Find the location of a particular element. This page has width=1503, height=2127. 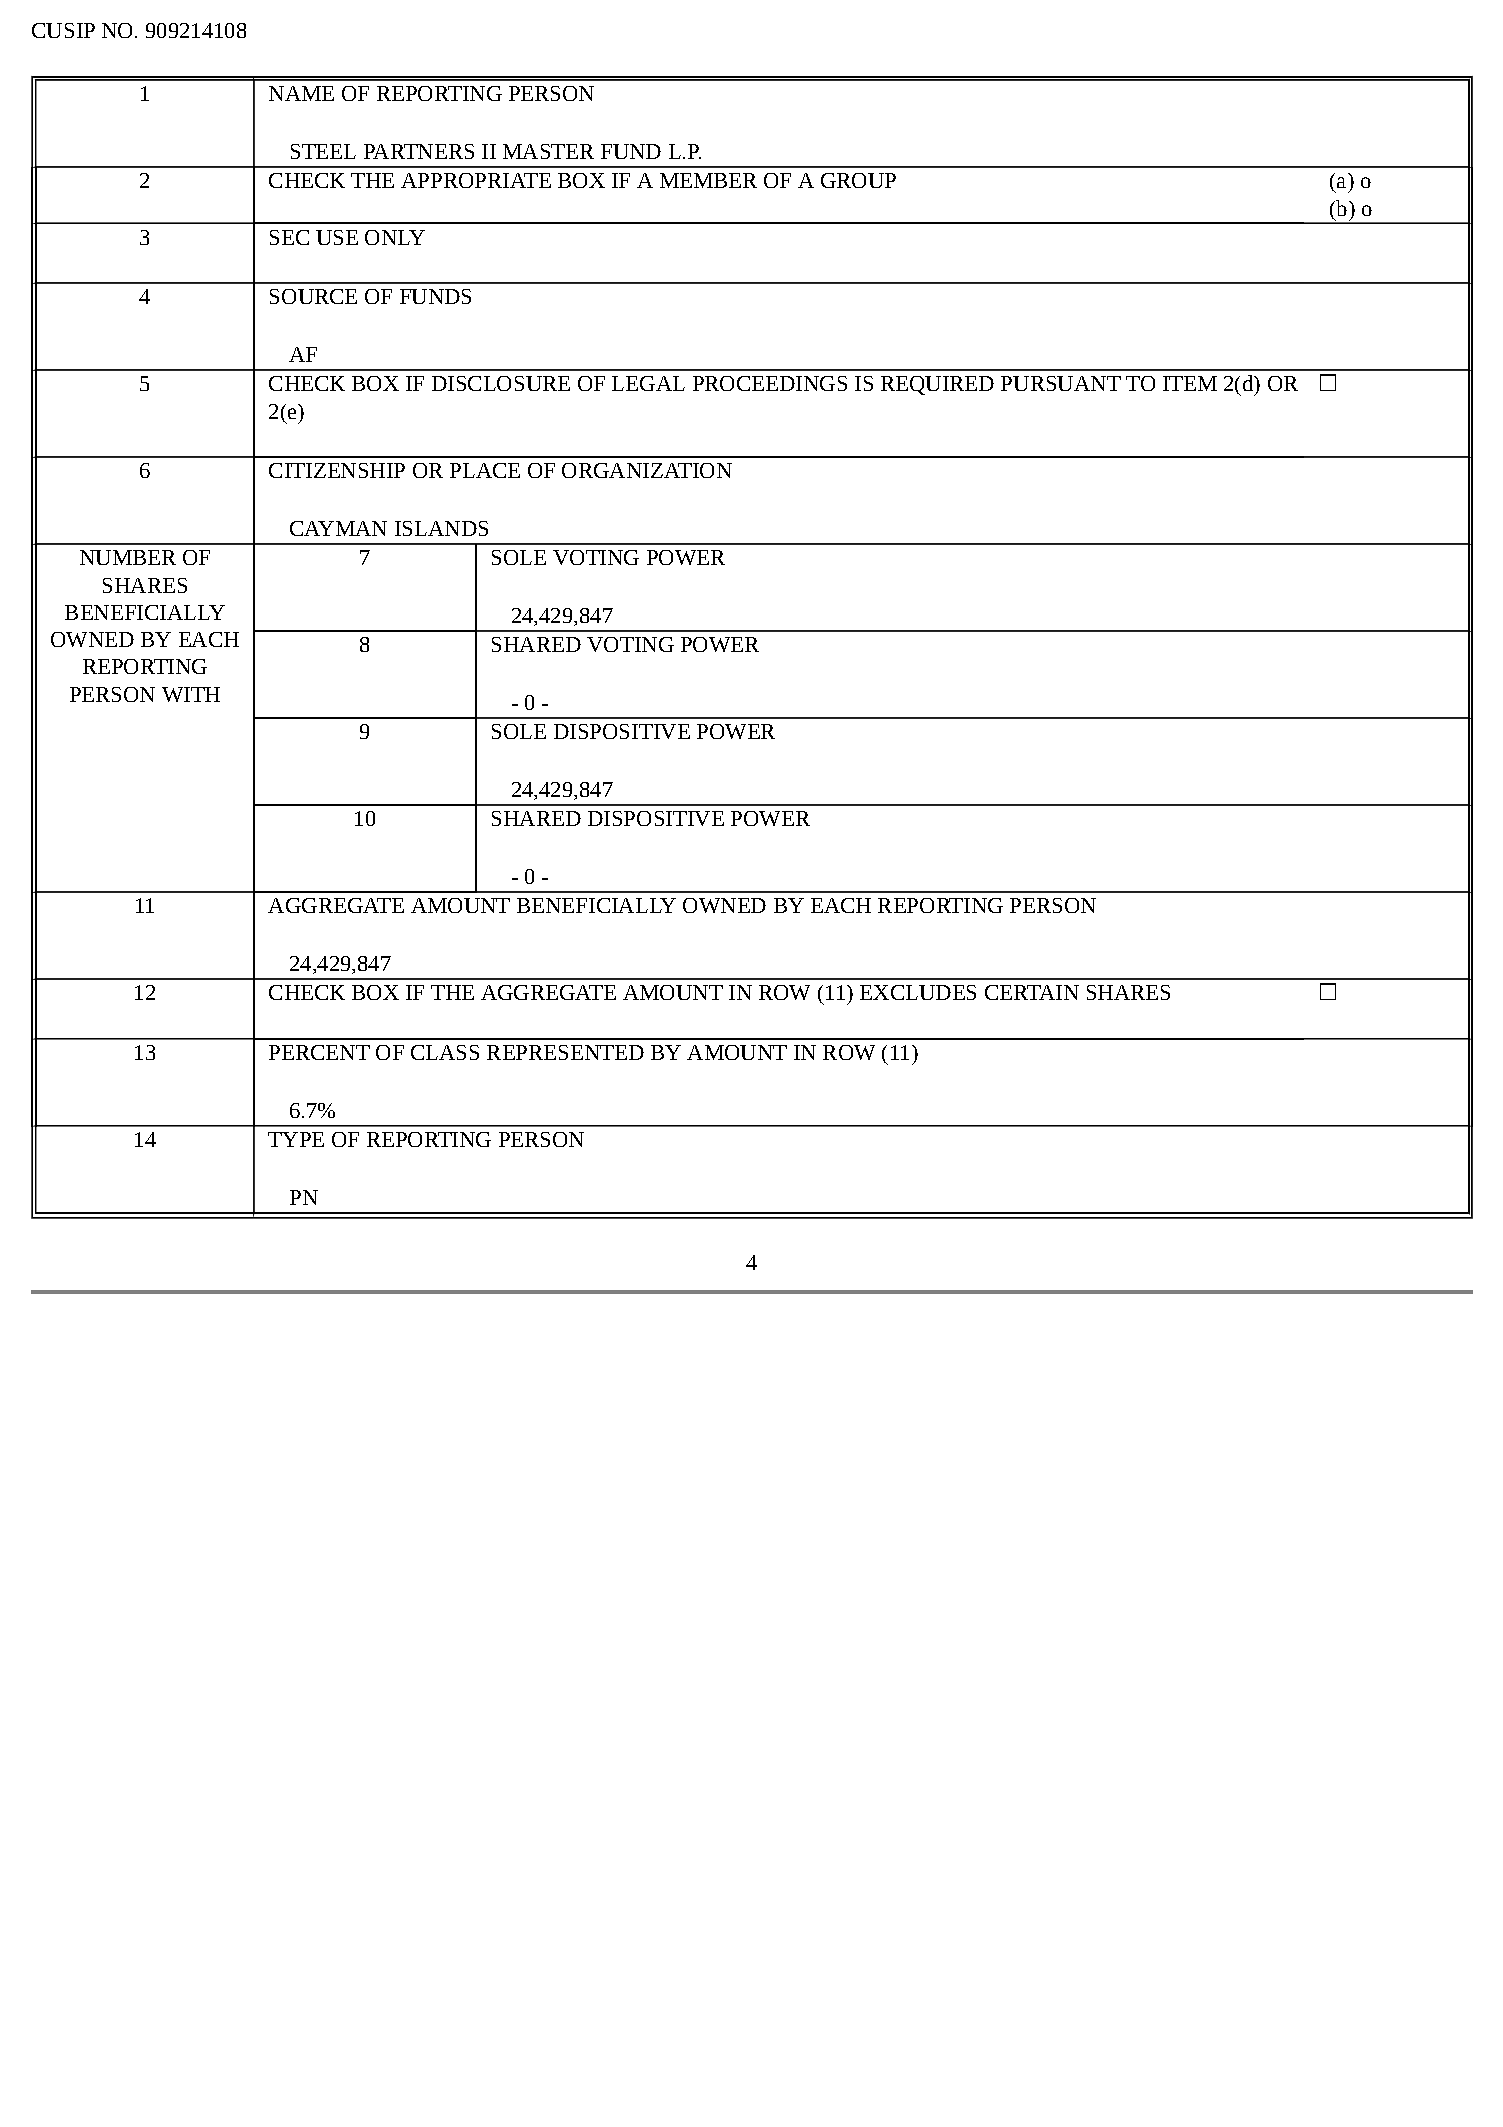

NAME is located at coordinates (301, 93).
